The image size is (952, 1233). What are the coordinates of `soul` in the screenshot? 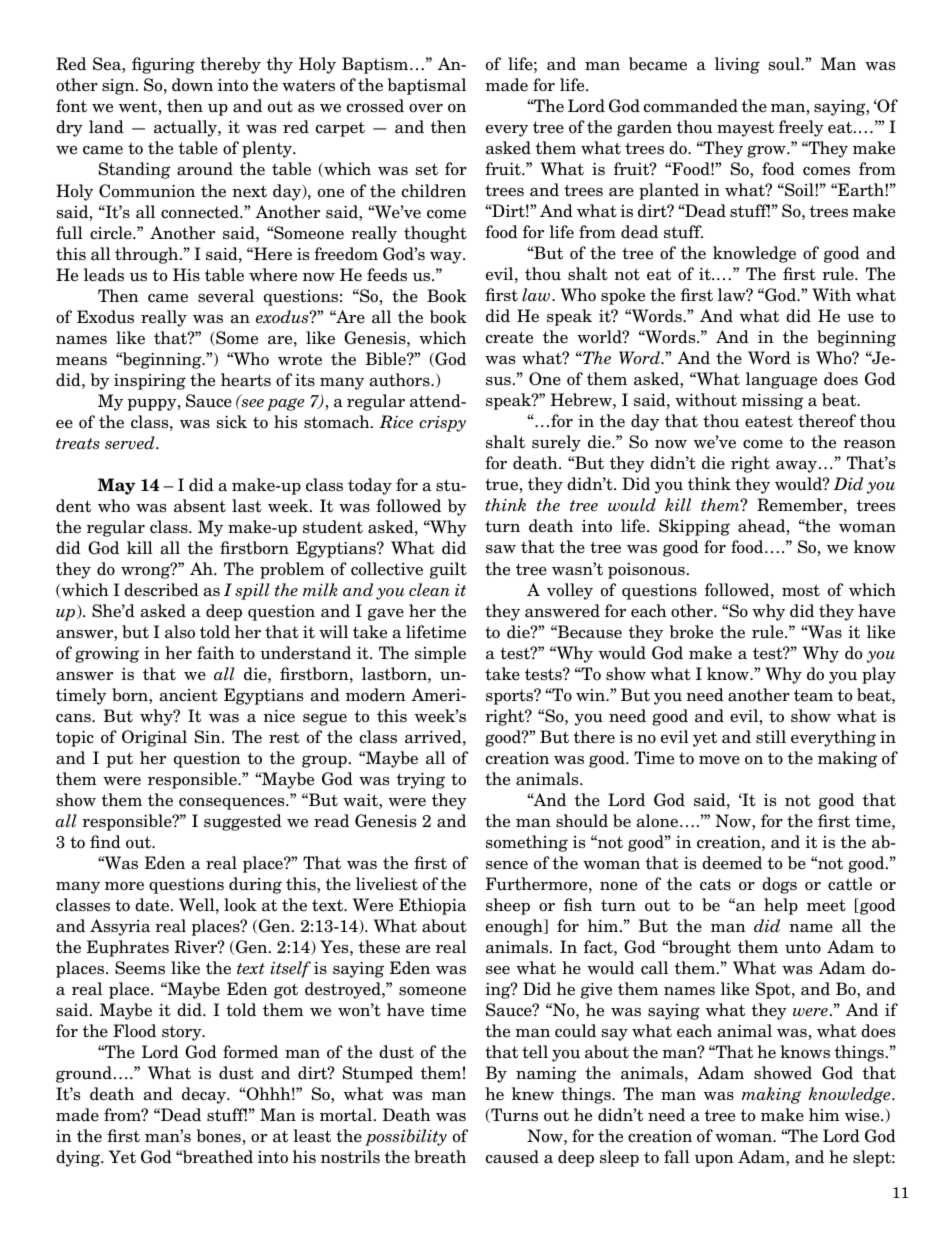 It's located at (785, 64).
